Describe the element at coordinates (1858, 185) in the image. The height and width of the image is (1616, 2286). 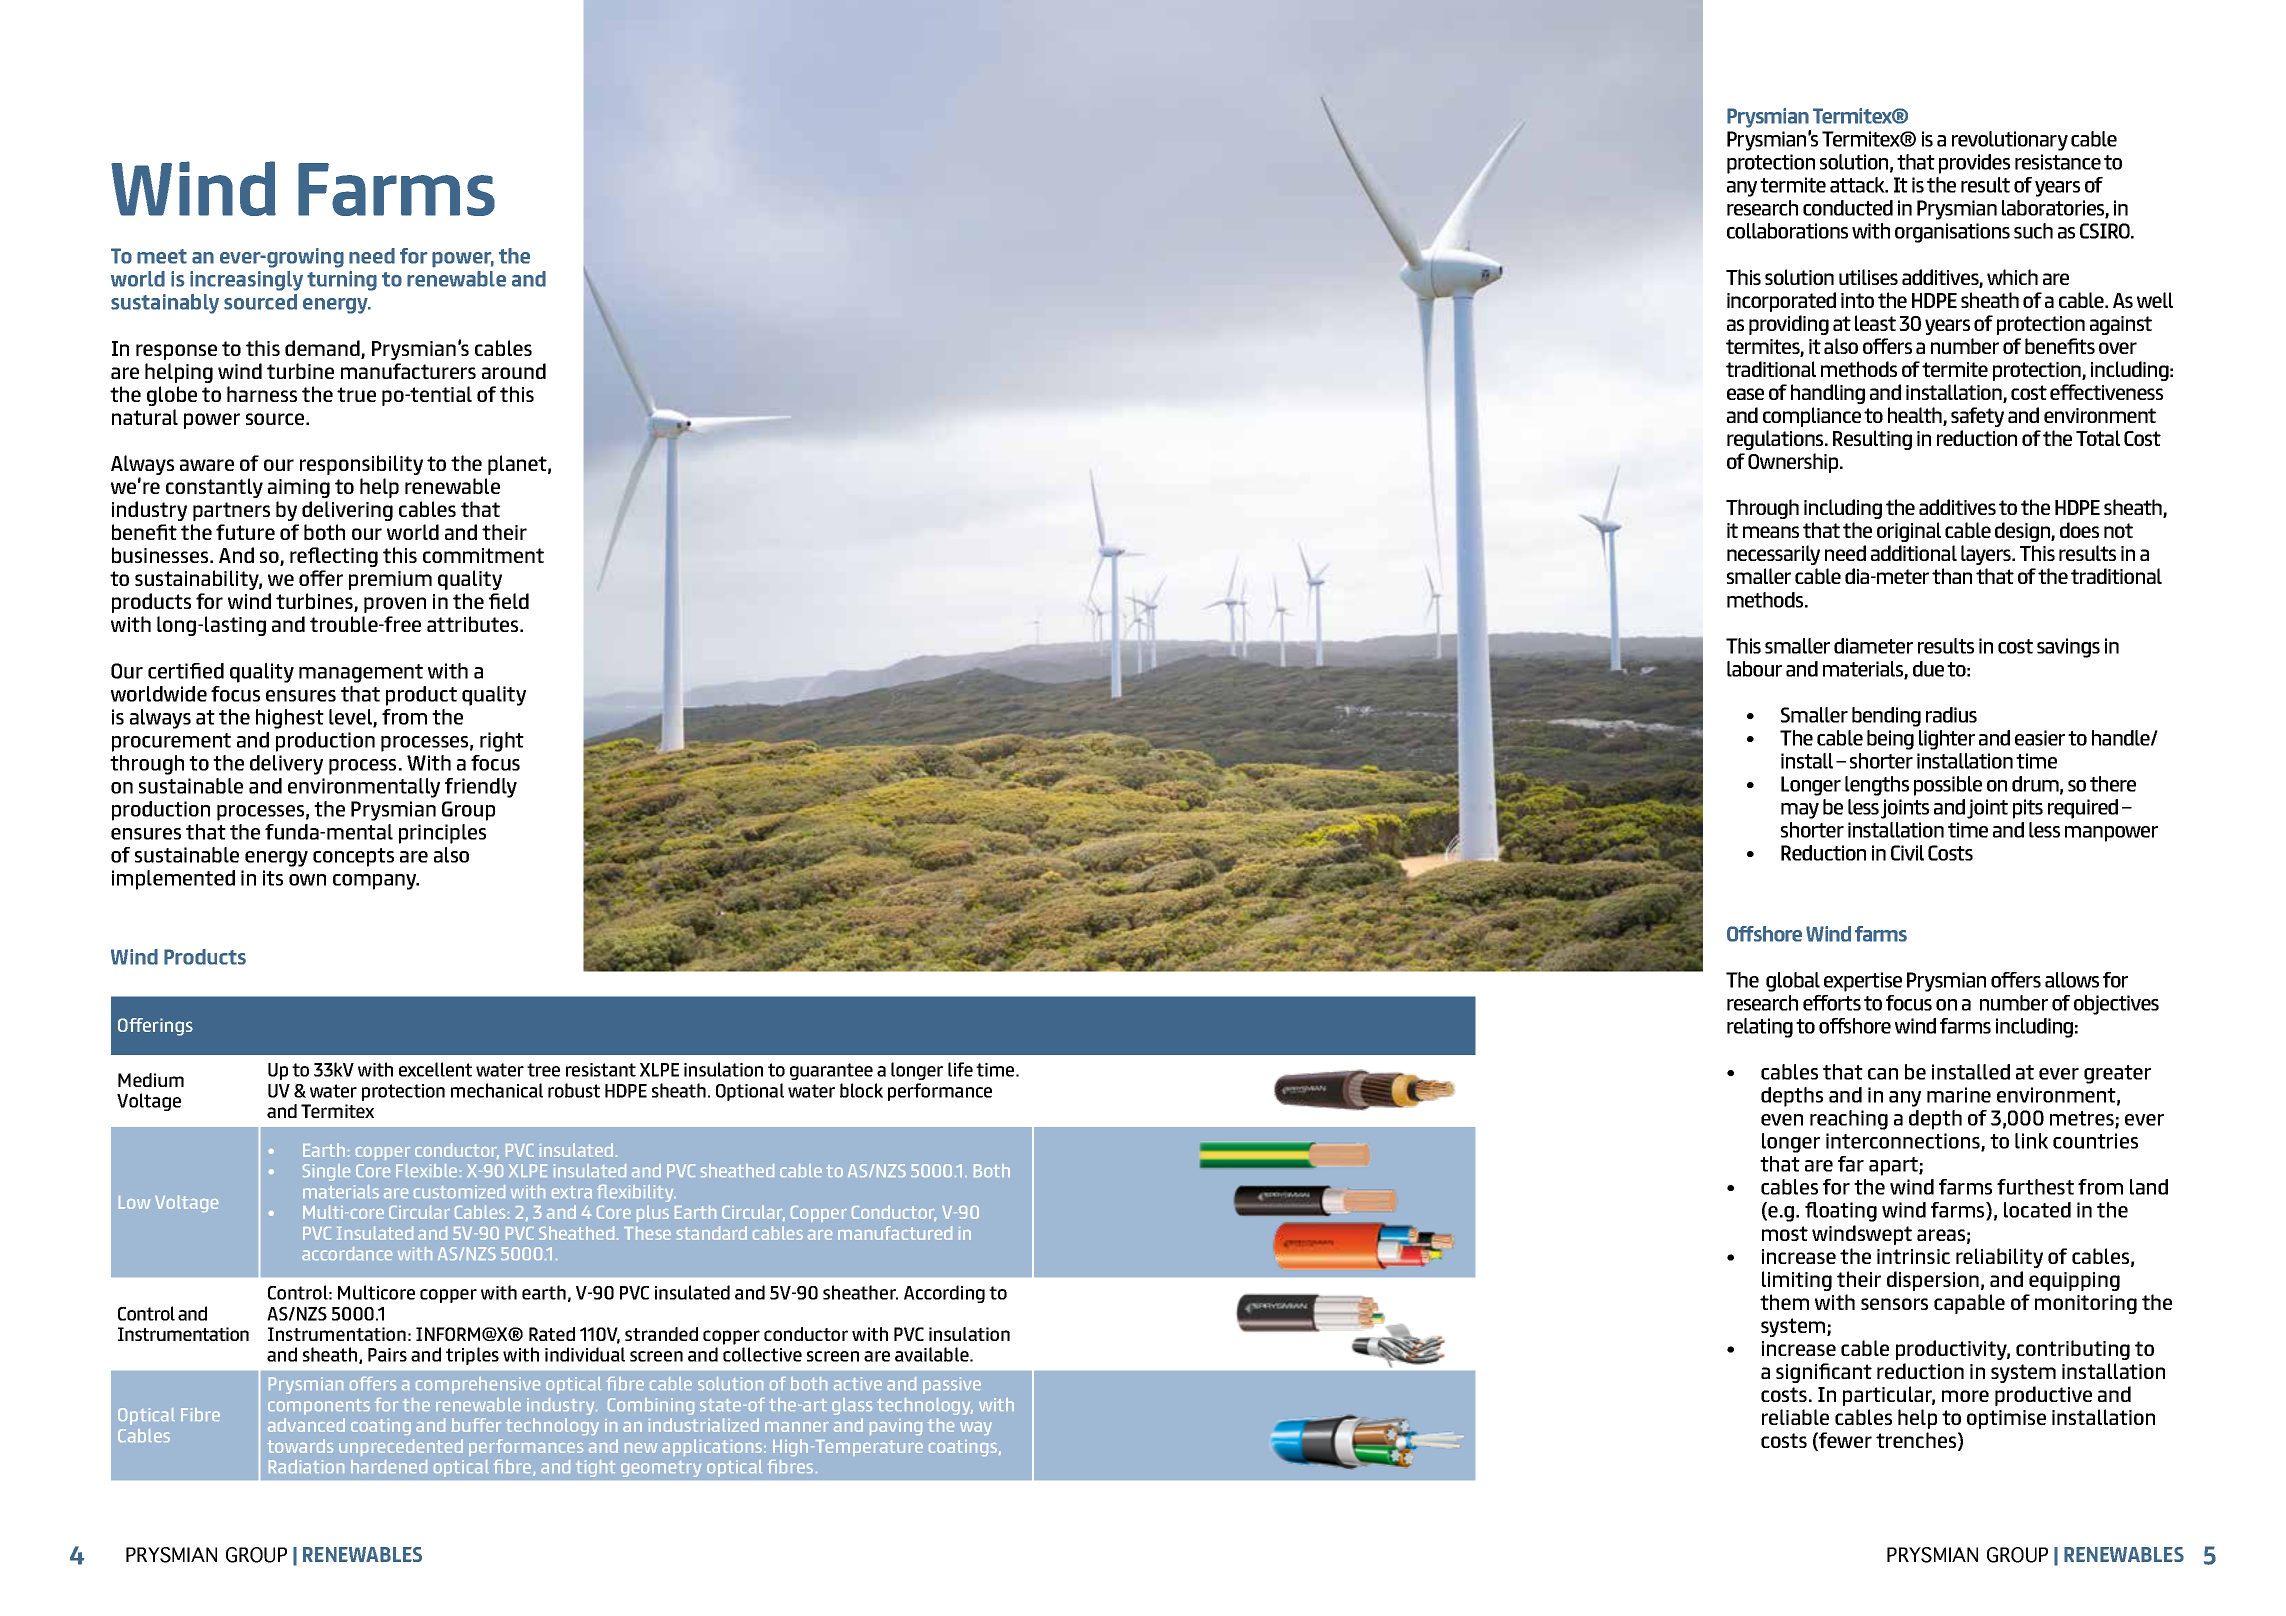
I see `attack` at that location.
